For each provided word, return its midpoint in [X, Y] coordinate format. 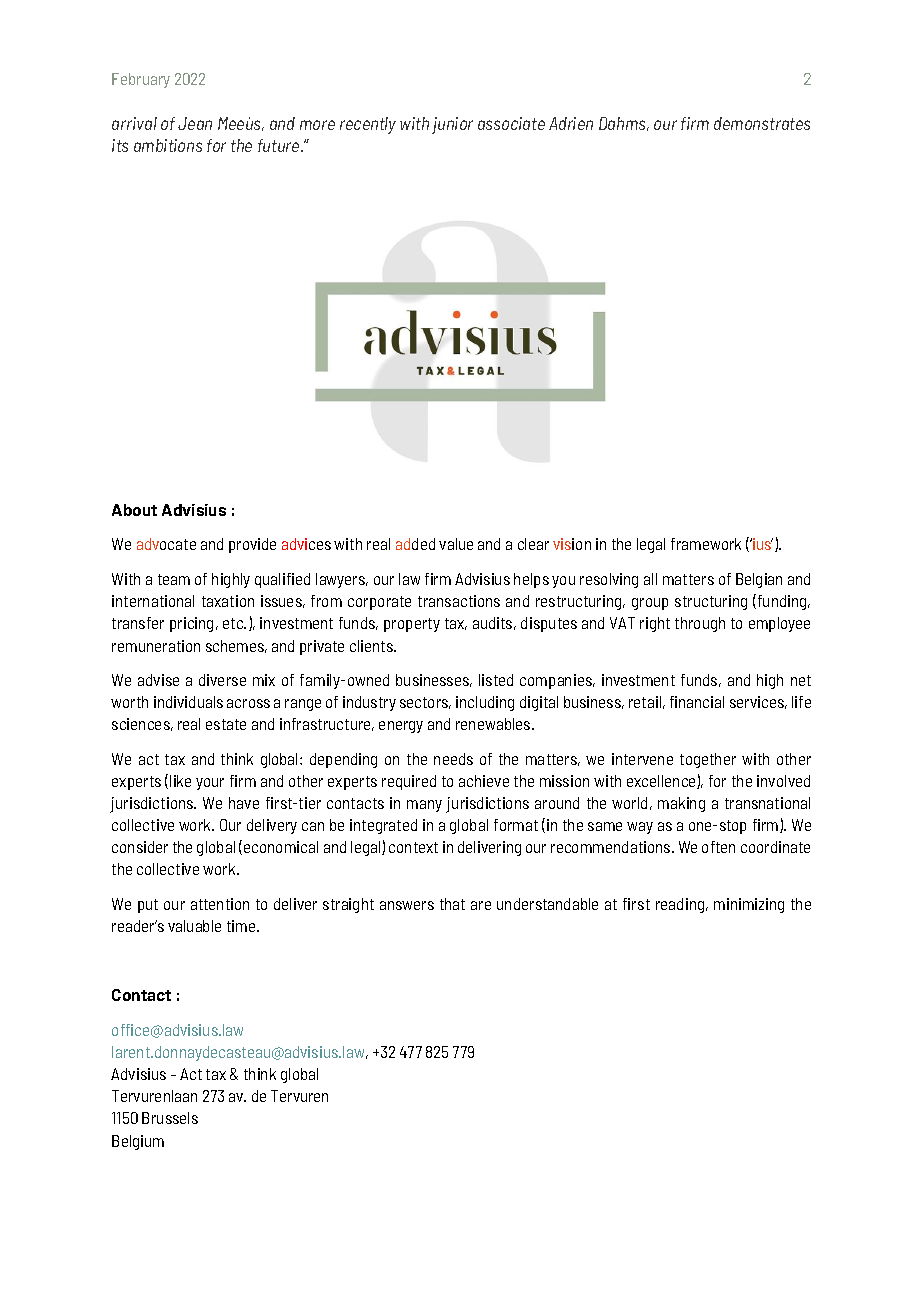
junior [452, 125]
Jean [195, 123]
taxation [228, 601]
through [700, 624]
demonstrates [762, 123]
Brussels [170, 1118]
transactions [459, 601]
